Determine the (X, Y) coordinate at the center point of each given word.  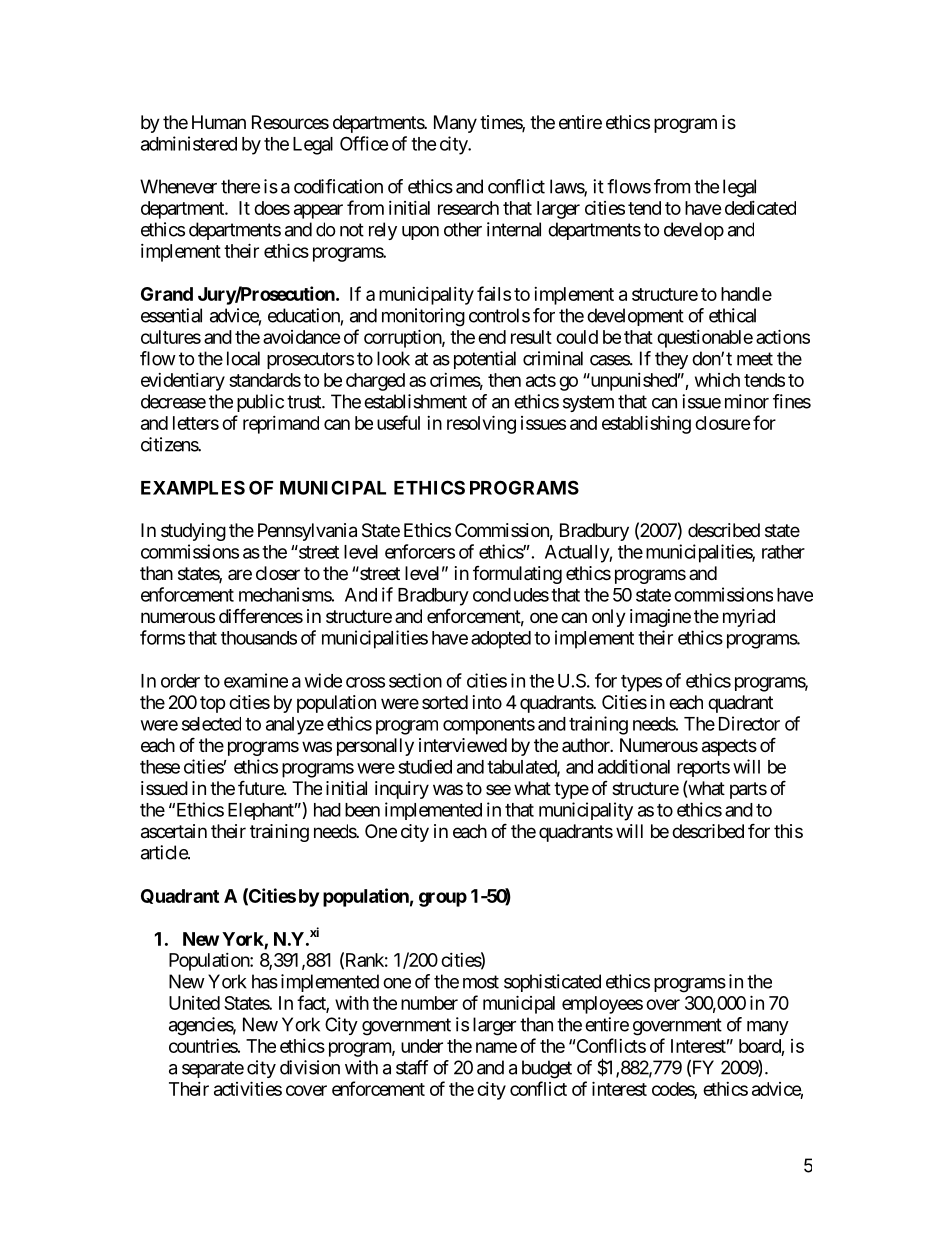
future (261, 787)
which (717, 380)
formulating (517, 575)
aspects (729, 747)
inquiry (402, 790)
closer (278, 573)
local (243, 358)
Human (219, 122)
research (468, 208)
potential (485, 360)
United (194, 1003)
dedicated (760, 208)
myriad (749, 618)
